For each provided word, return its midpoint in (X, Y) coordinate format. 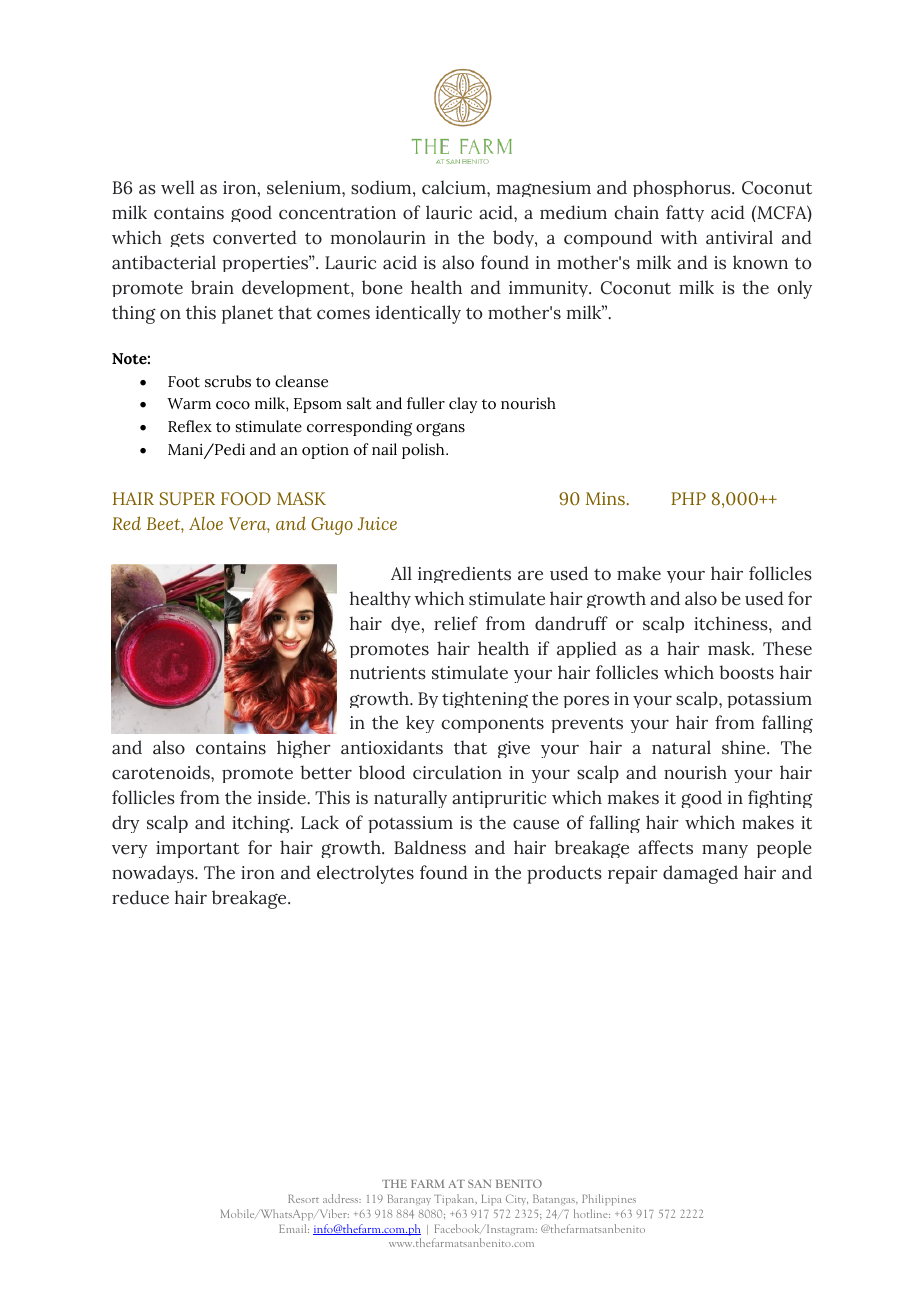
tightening (485, 699)
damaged (700, 874)
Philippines (609, 1199)
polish (424, 451)
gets (187, 239)
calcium (455, 187)
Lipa (491, 1200)
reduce (140, 897)
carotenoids (162, 772)
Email (294, 1228)
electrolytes (365, 874)
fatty (685, 213)
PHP (688, 498)
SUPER (187, 499)
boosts (746, 672)
